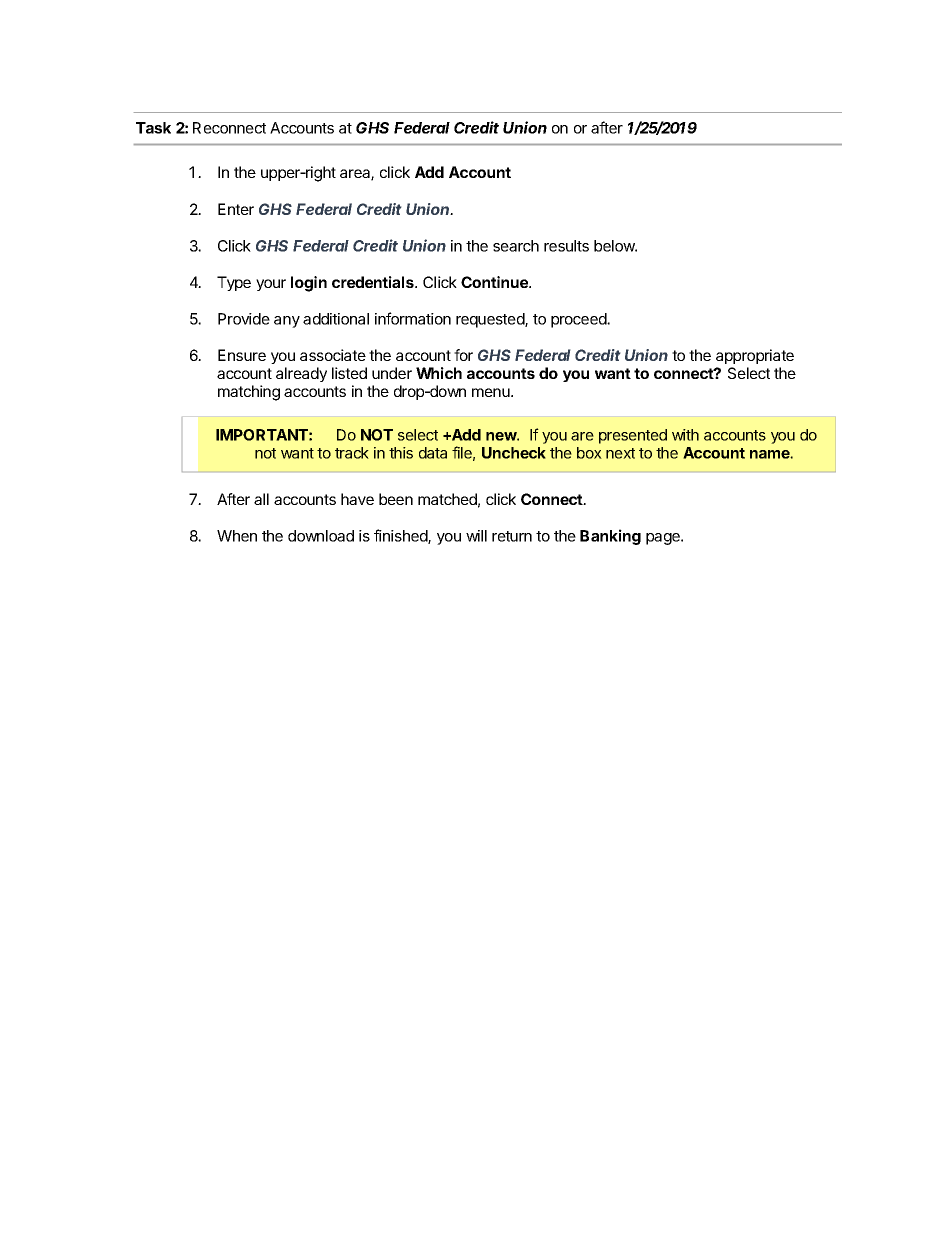  I want to click on When, so click(237, 536).
